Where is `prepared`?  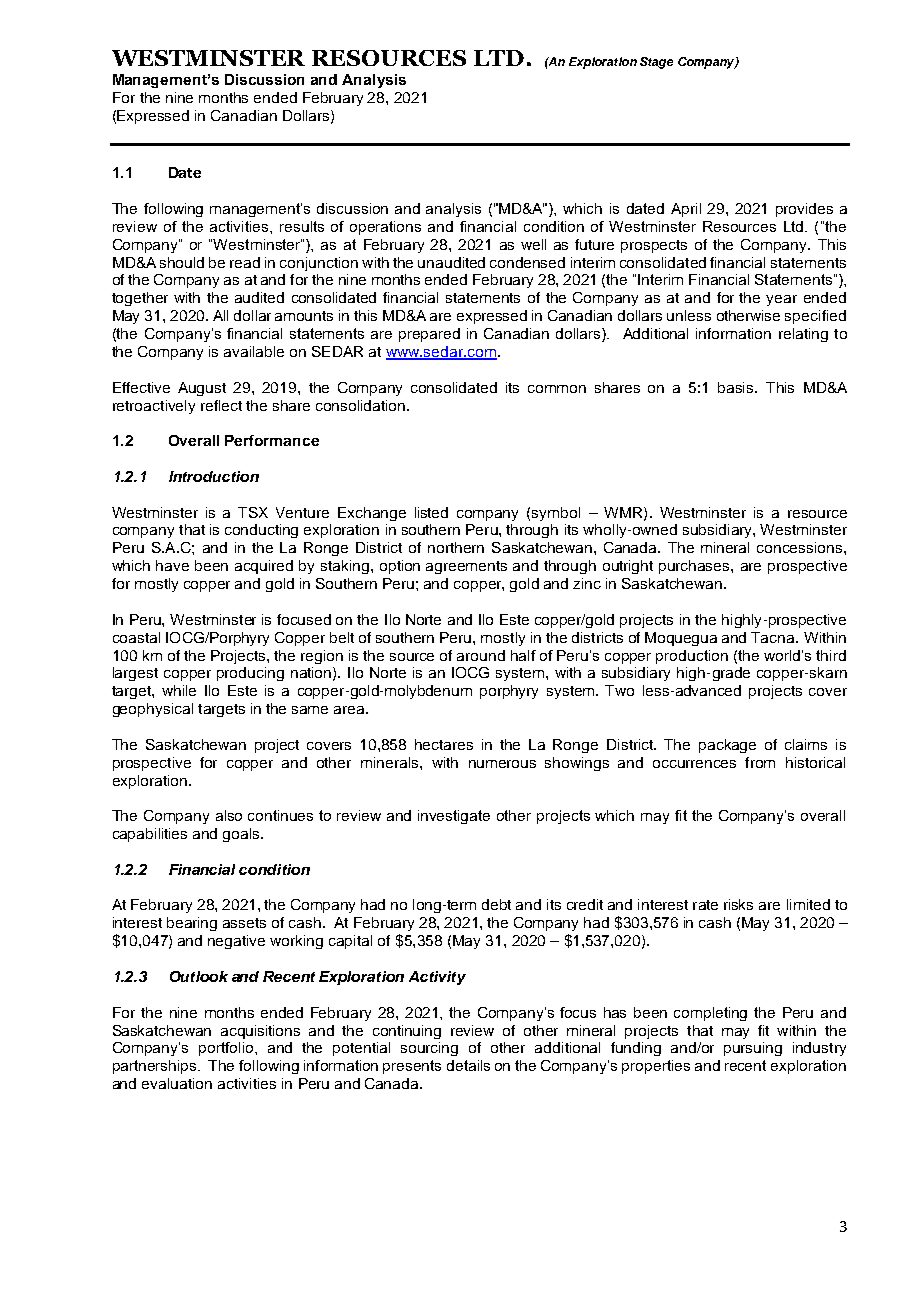
prepared is located at coordinates (429, 335).
